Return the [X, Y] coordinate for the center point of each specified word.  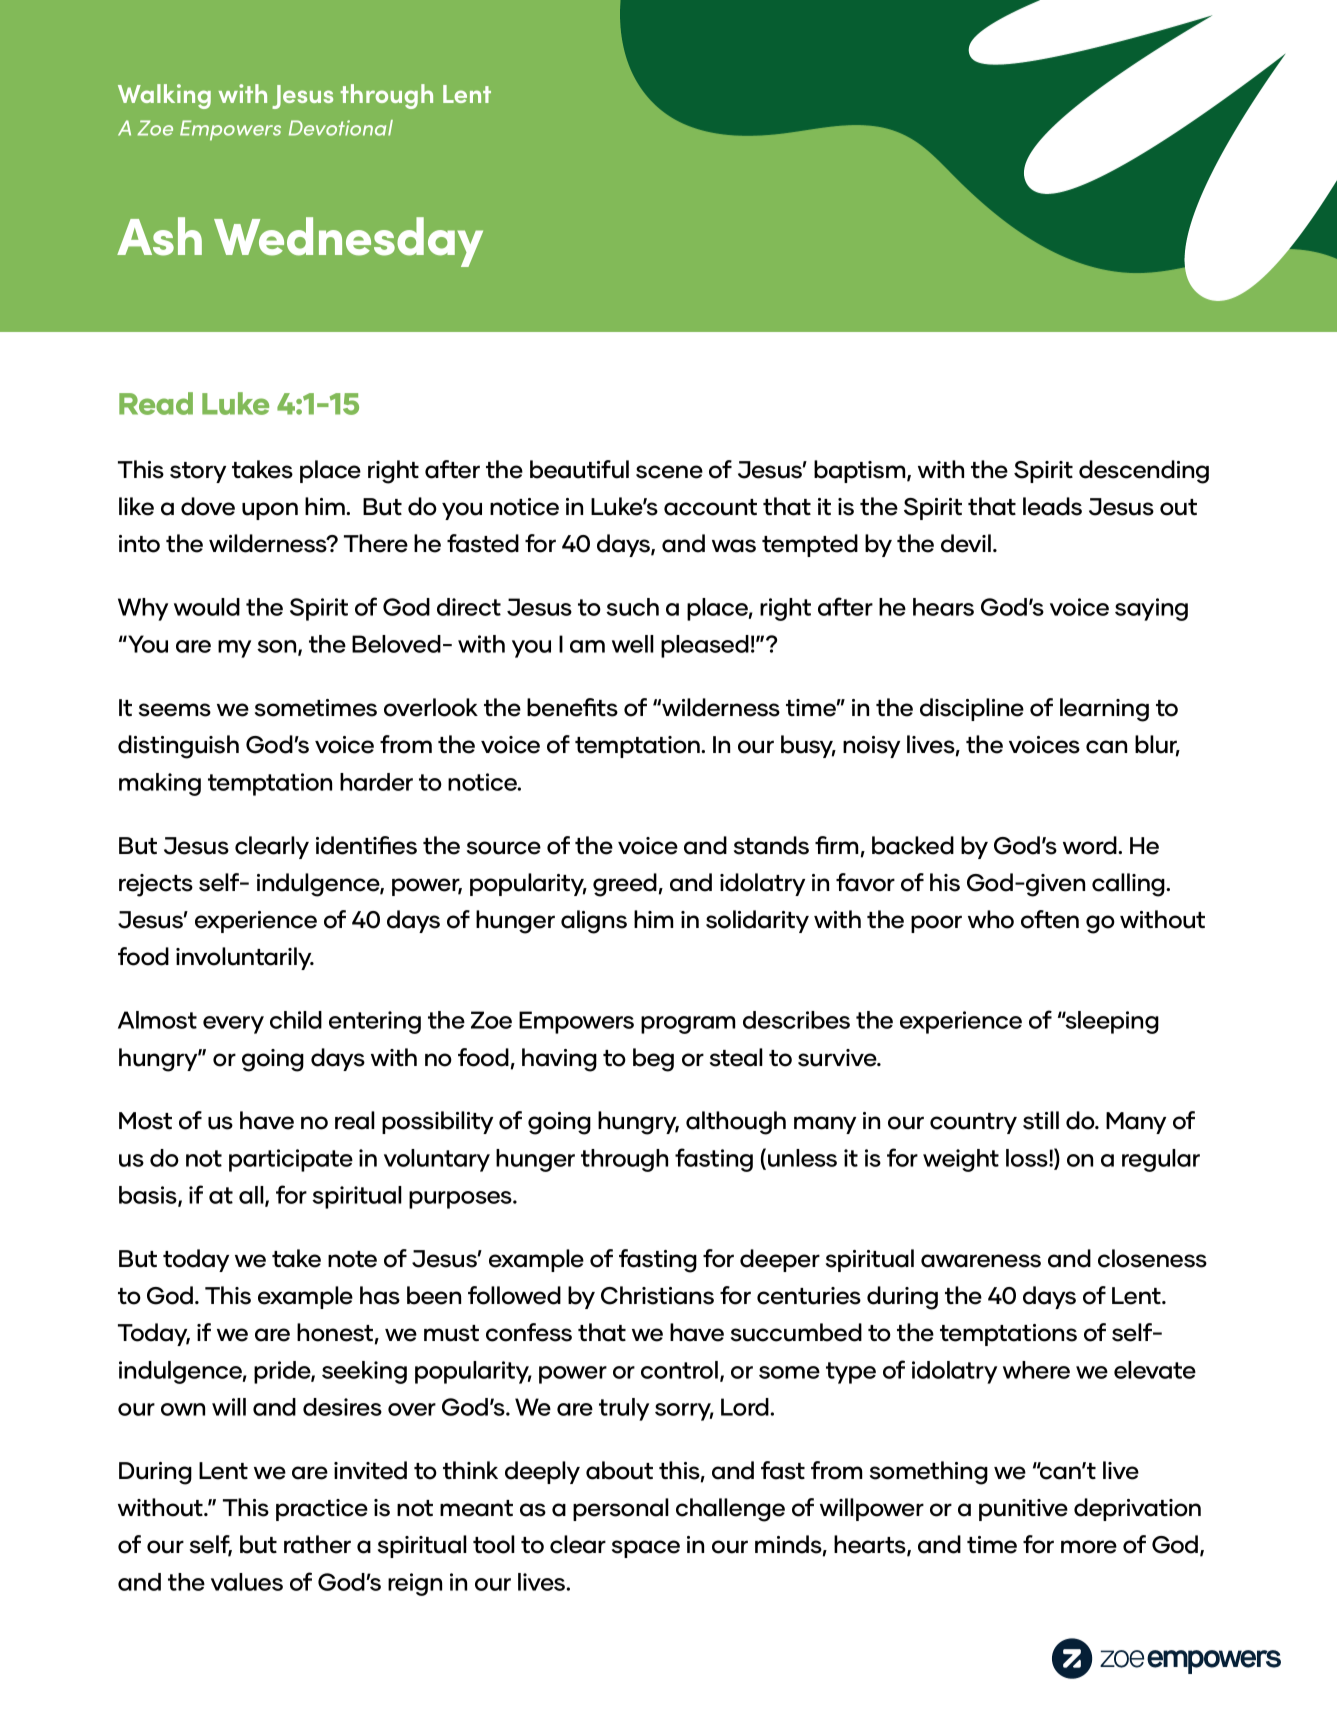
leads [1052, 506]
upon [270, 511]
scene [669, 472]
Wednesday [348, 242]
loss [1028, 1158]
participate [291, 1160]
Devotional [341, 128]
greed [625, 885]
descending [1144, 472]
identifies [366, 845]
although [736, 1123]
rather [317, 1544]
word [1091, 845]
